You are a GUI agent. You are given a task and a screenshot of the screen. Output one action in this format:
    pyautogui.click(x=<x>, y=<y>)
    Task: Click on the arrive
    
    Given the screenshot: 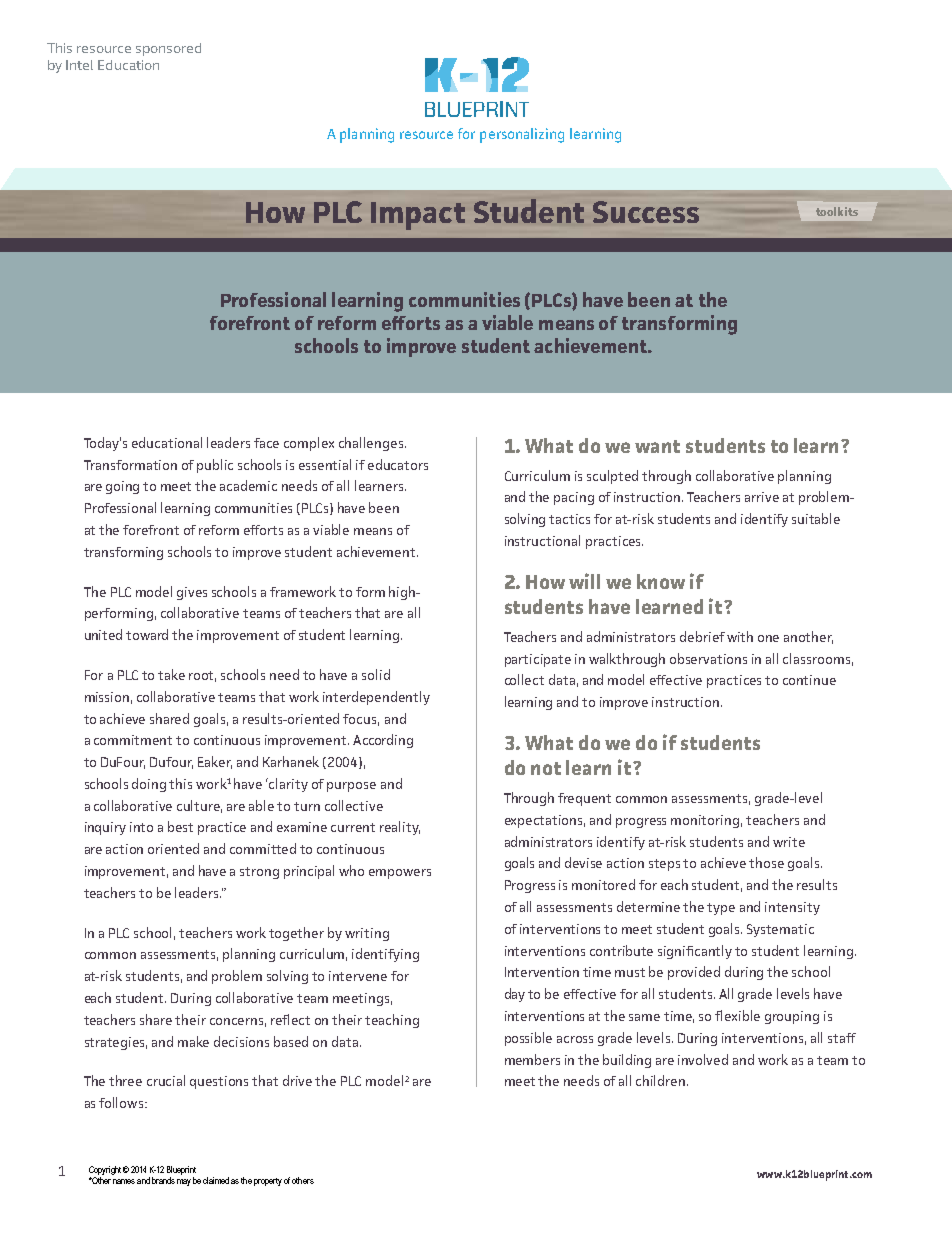 What is the action you would take?
    pyautogui.click(x=762, y=497)
